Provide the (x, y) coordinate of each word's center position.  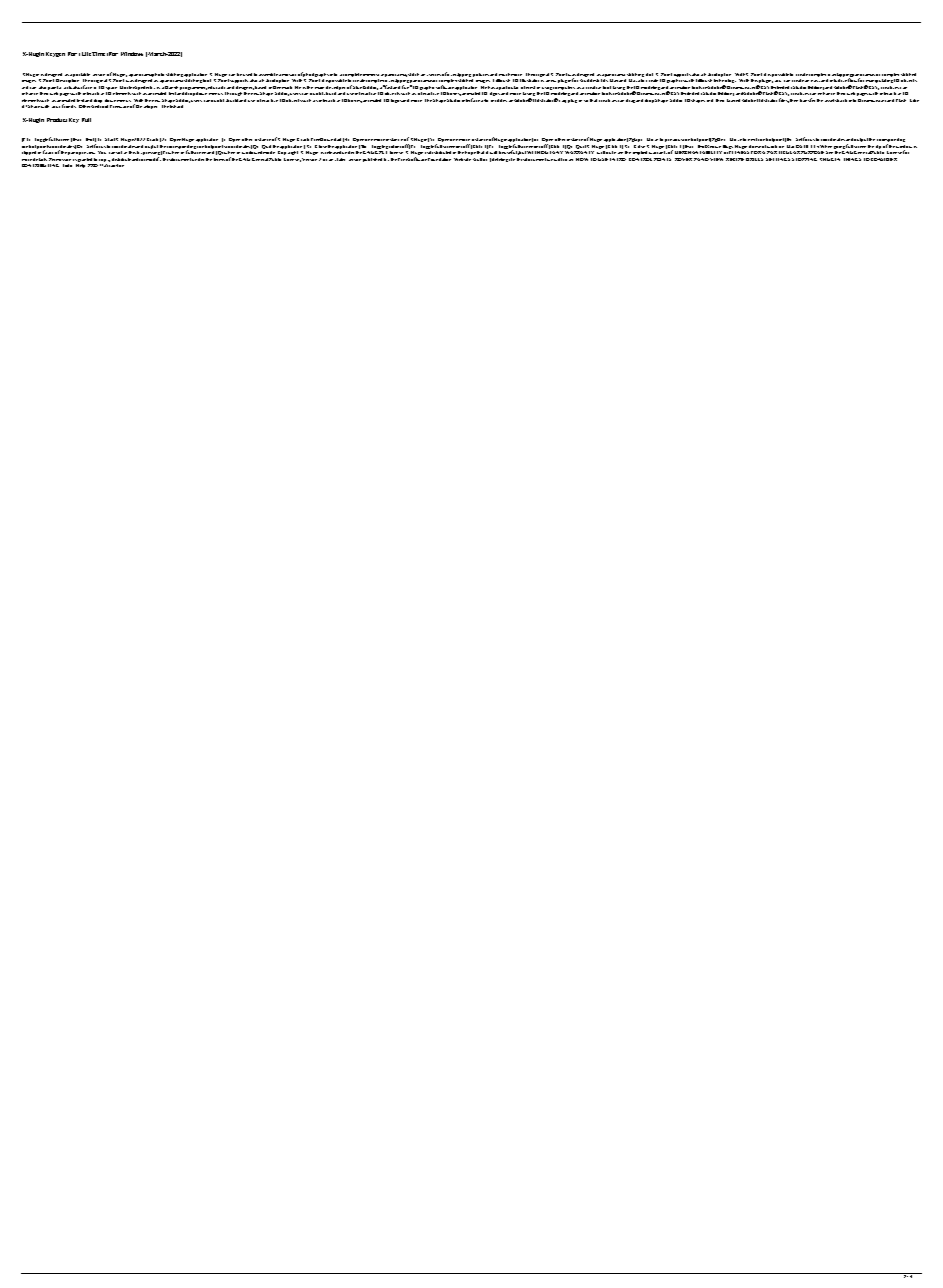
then (794, 100)
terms (219, 159)
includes (499, 100)
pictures (481, 75)
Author (480, 159)
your (56, 107)
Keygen (55, 54)
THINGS (852, 159)
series (435, 75)
